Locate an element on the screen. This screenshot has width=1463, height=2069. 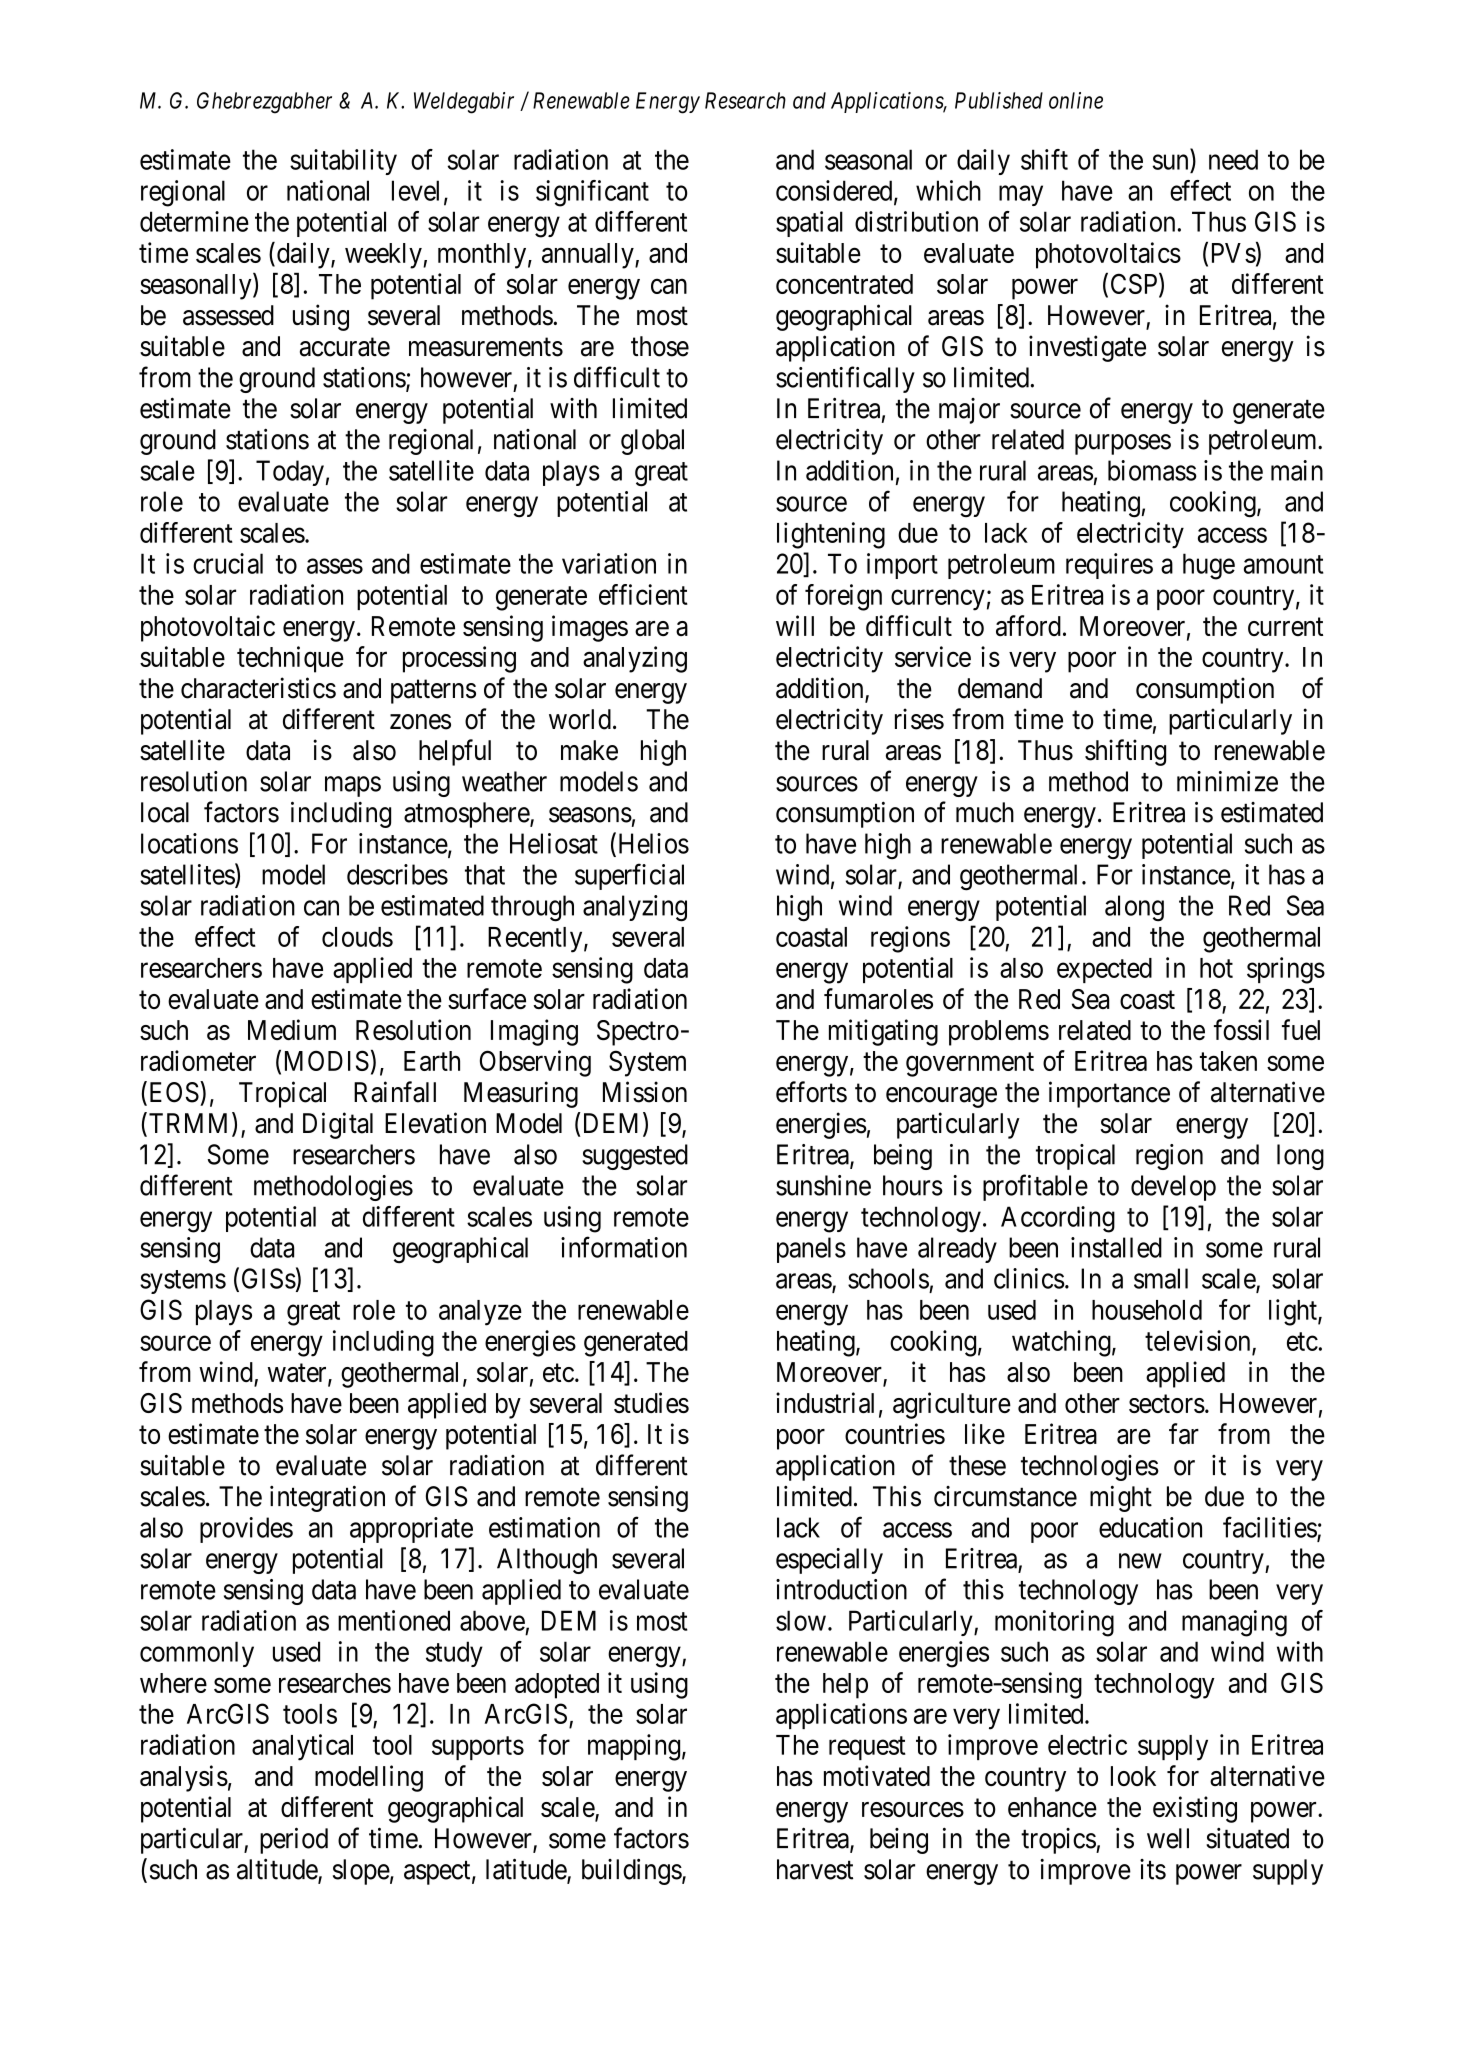
will is located at coordinates (795, 625).
